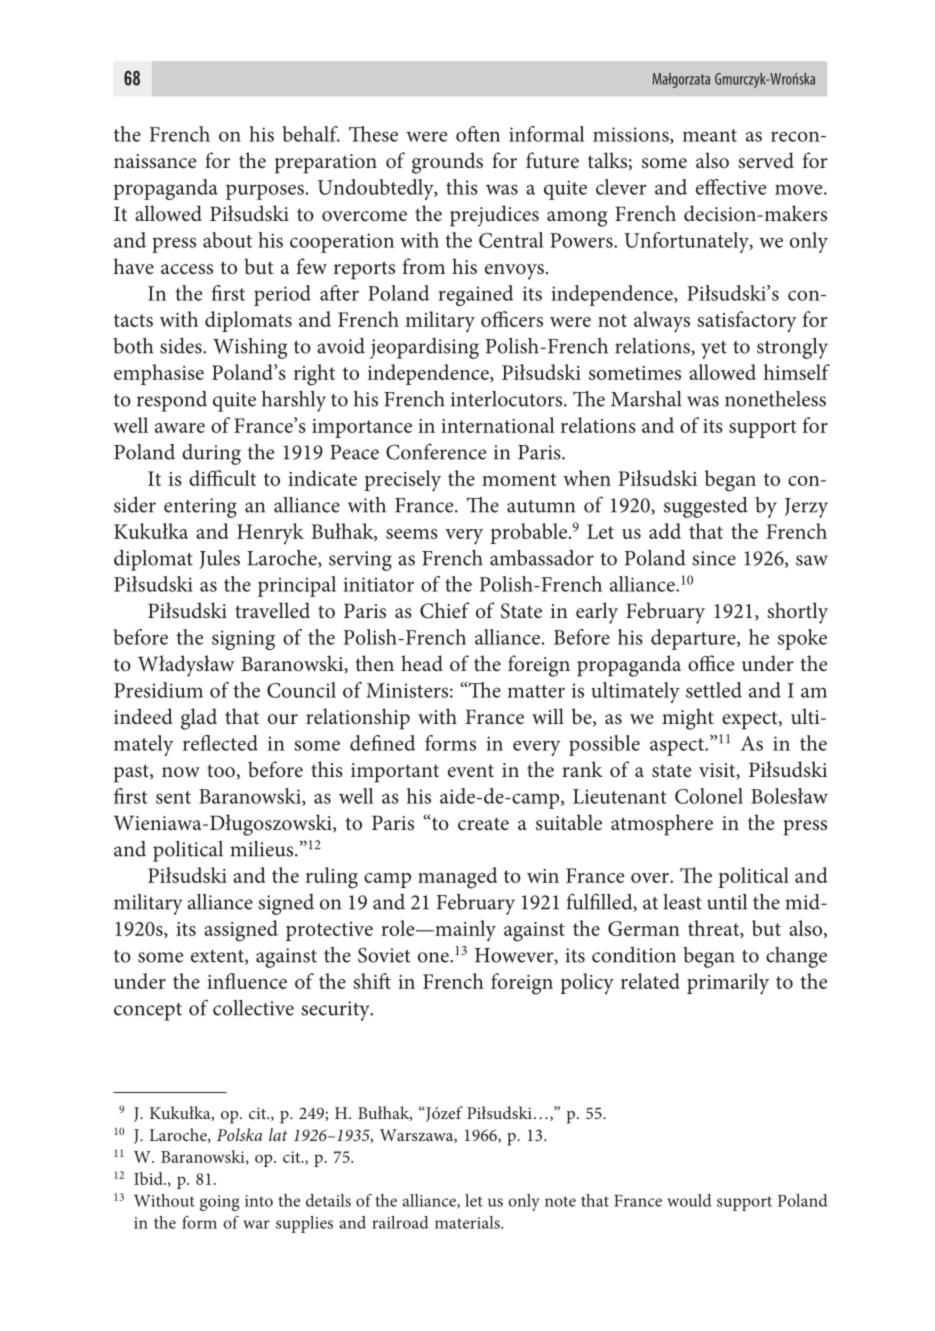 This page has height=1331, width=935. I want to click on sent, so click(173, 797).
